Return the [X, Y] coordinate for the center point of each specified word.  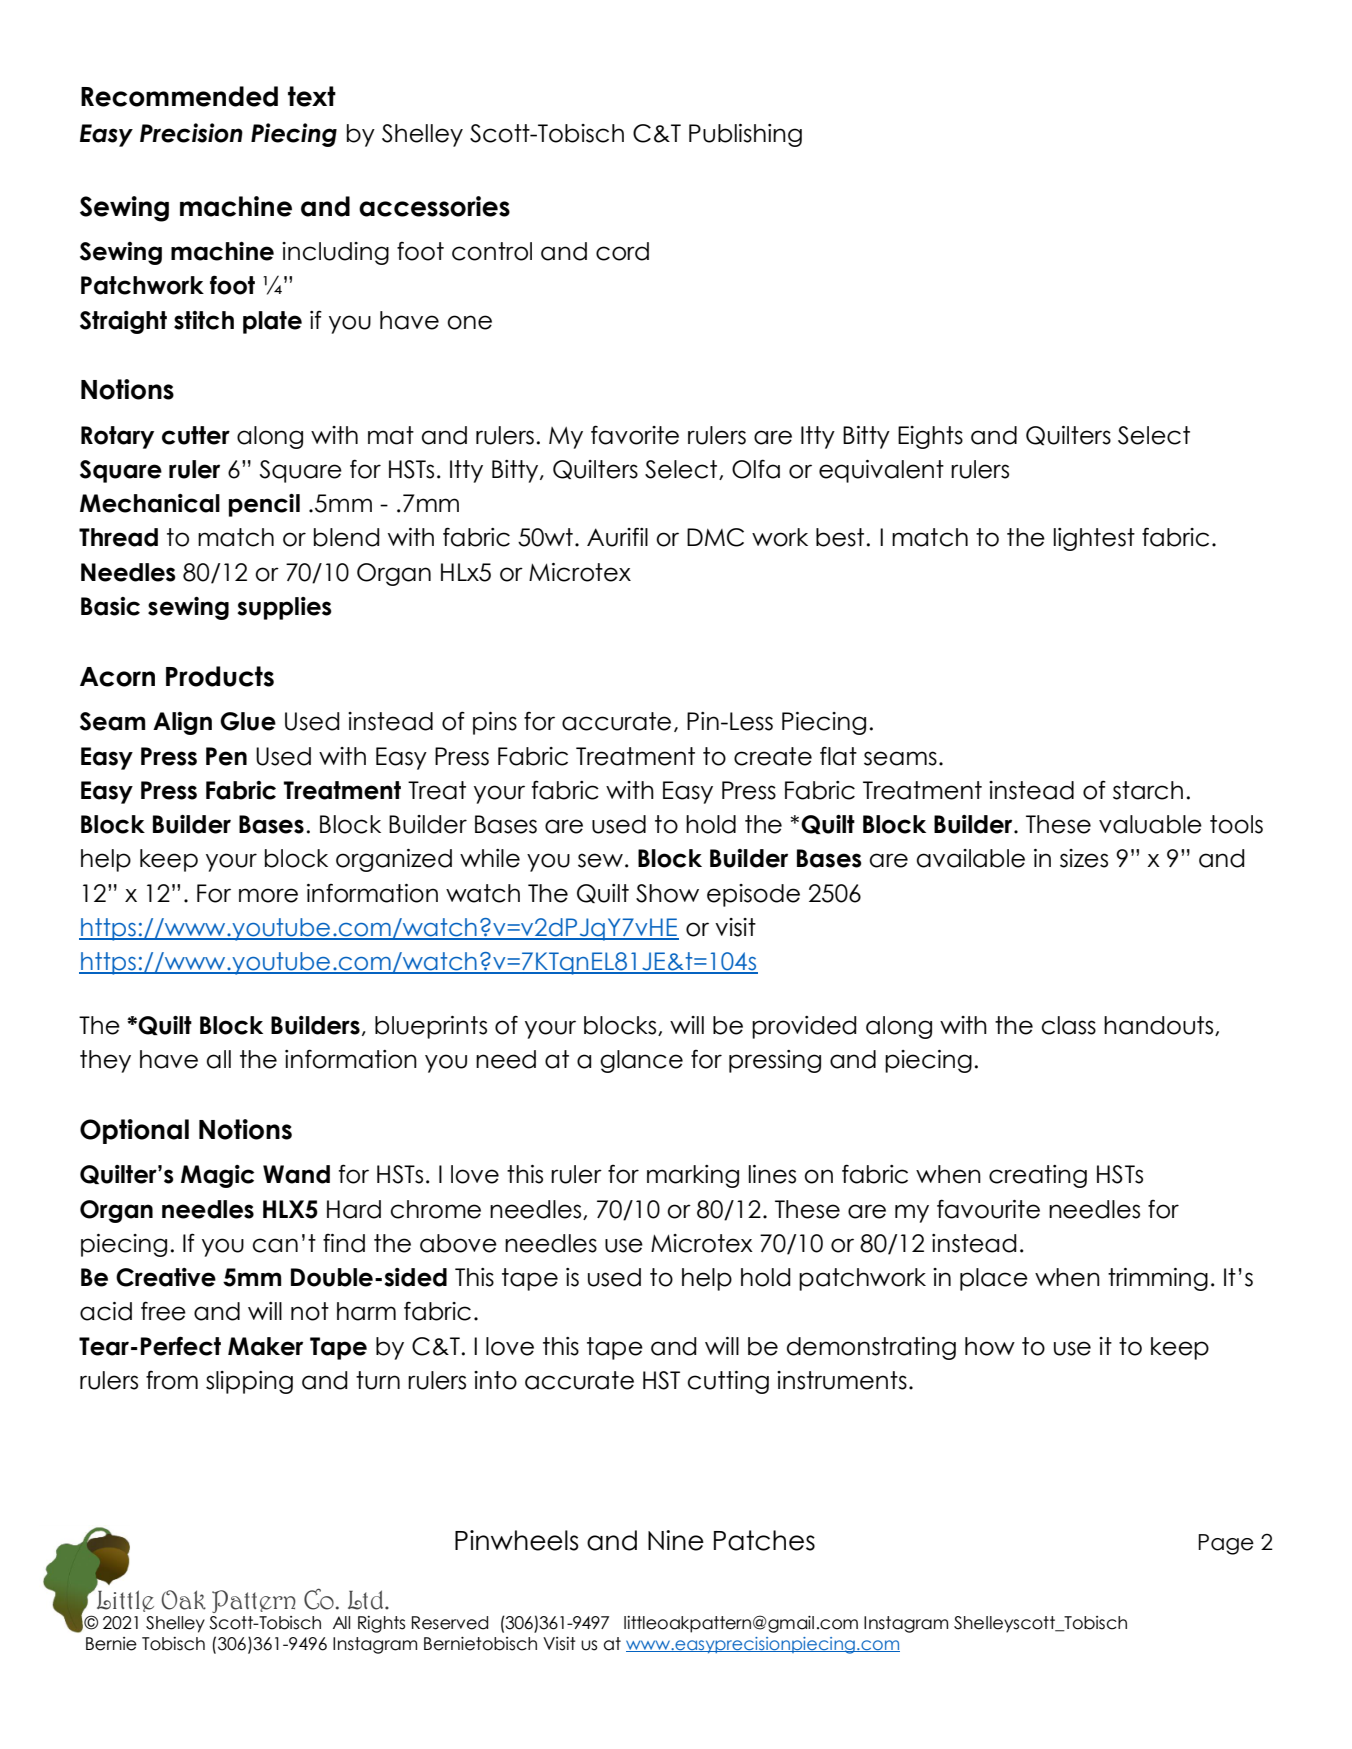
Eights [930, 437]
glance [641, 1061]
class [1069, 1025]
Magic [217, 1176]
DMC [715, 537]
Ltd [367, 1600]
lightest [1094, 539]
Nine [676, 1540]
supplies [285, 608]
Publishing [745, 135]
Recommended [179, 96]
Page [1226, 1544]
